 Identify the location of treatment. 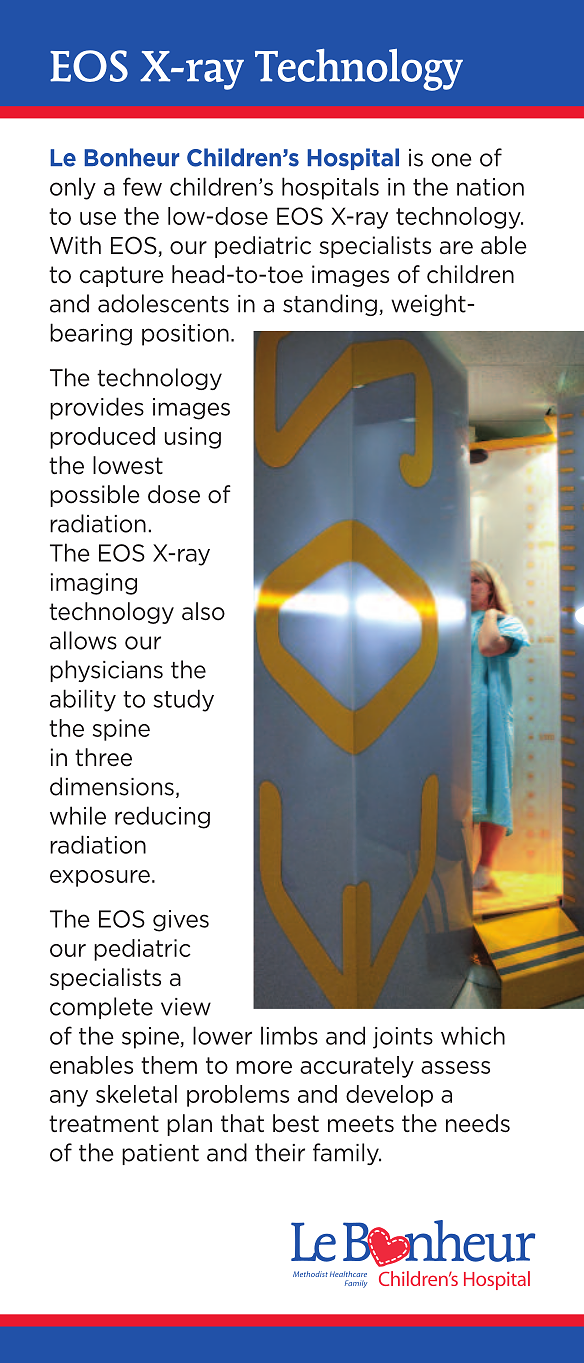
(104, 1124).
